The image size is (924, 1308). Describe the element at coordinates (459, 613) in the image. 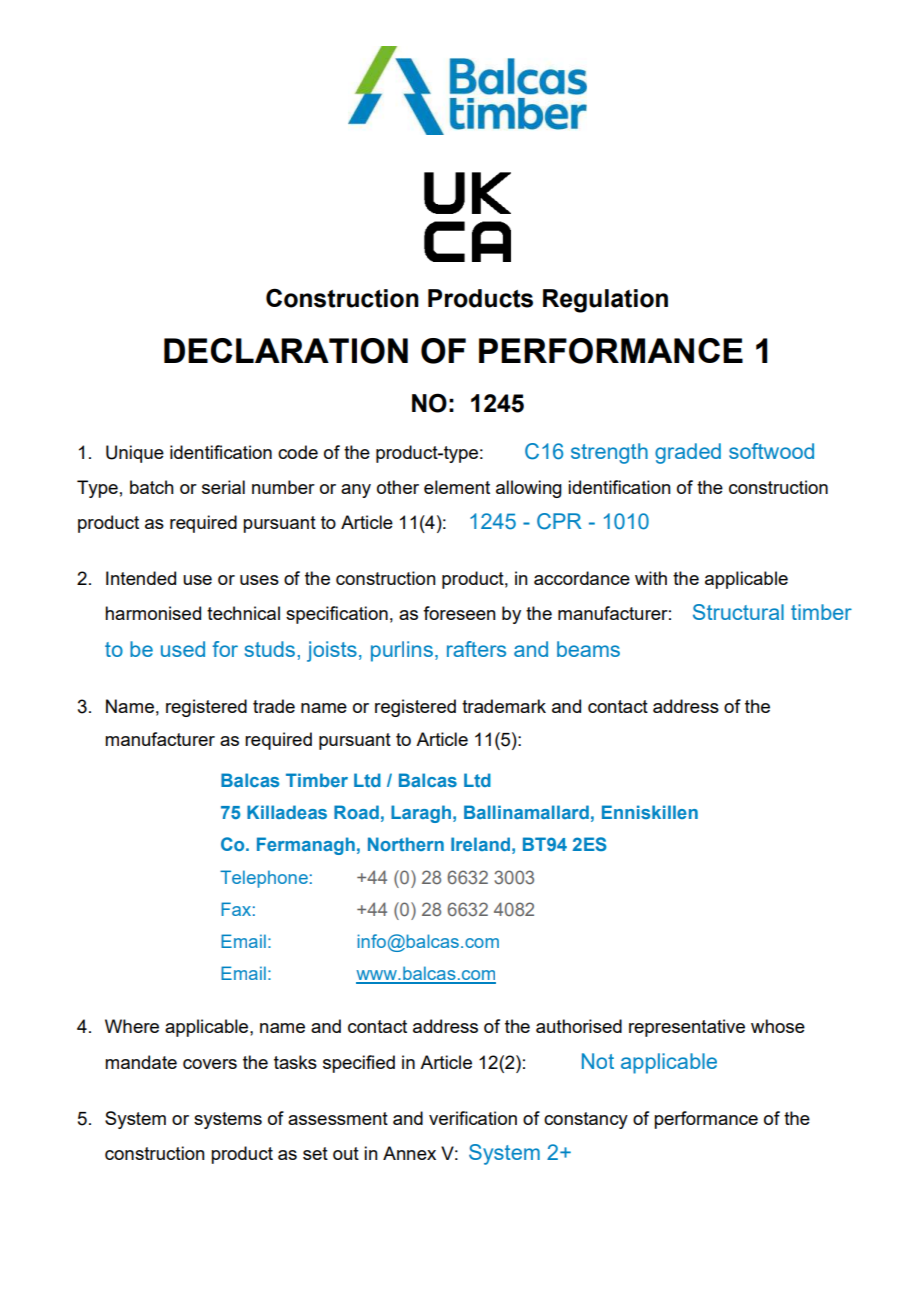

I see `foreseen` at that location.
